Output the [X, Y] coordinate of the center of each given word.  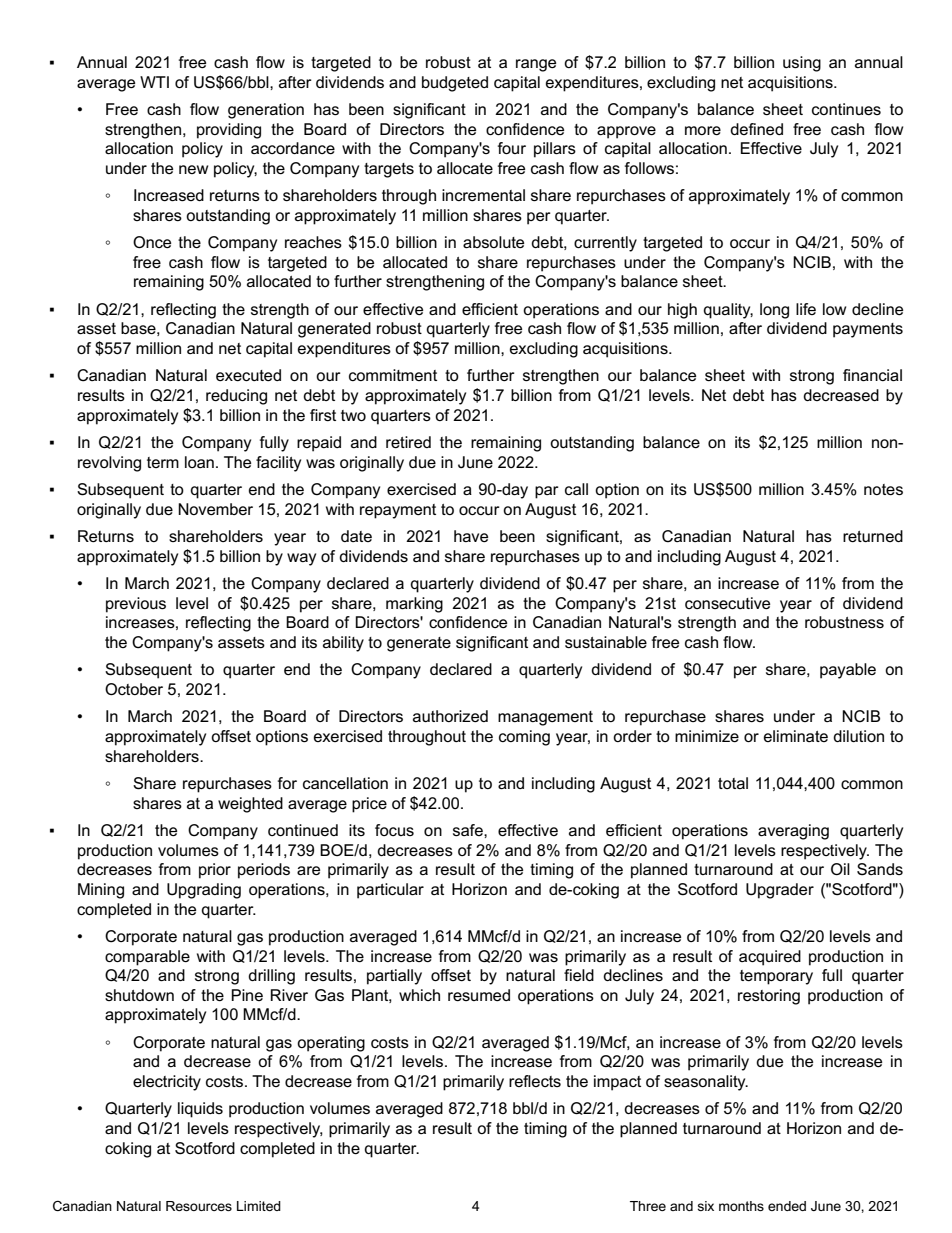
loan [199, 462]
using [802, 64]
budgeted [455, 84]
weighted [250, 805]
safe [469, 830]
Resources [199, 1206]
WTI [154, 82]
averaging [793, 832]
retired [408, 442]
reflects [535, 1081]
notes [883, 489]
